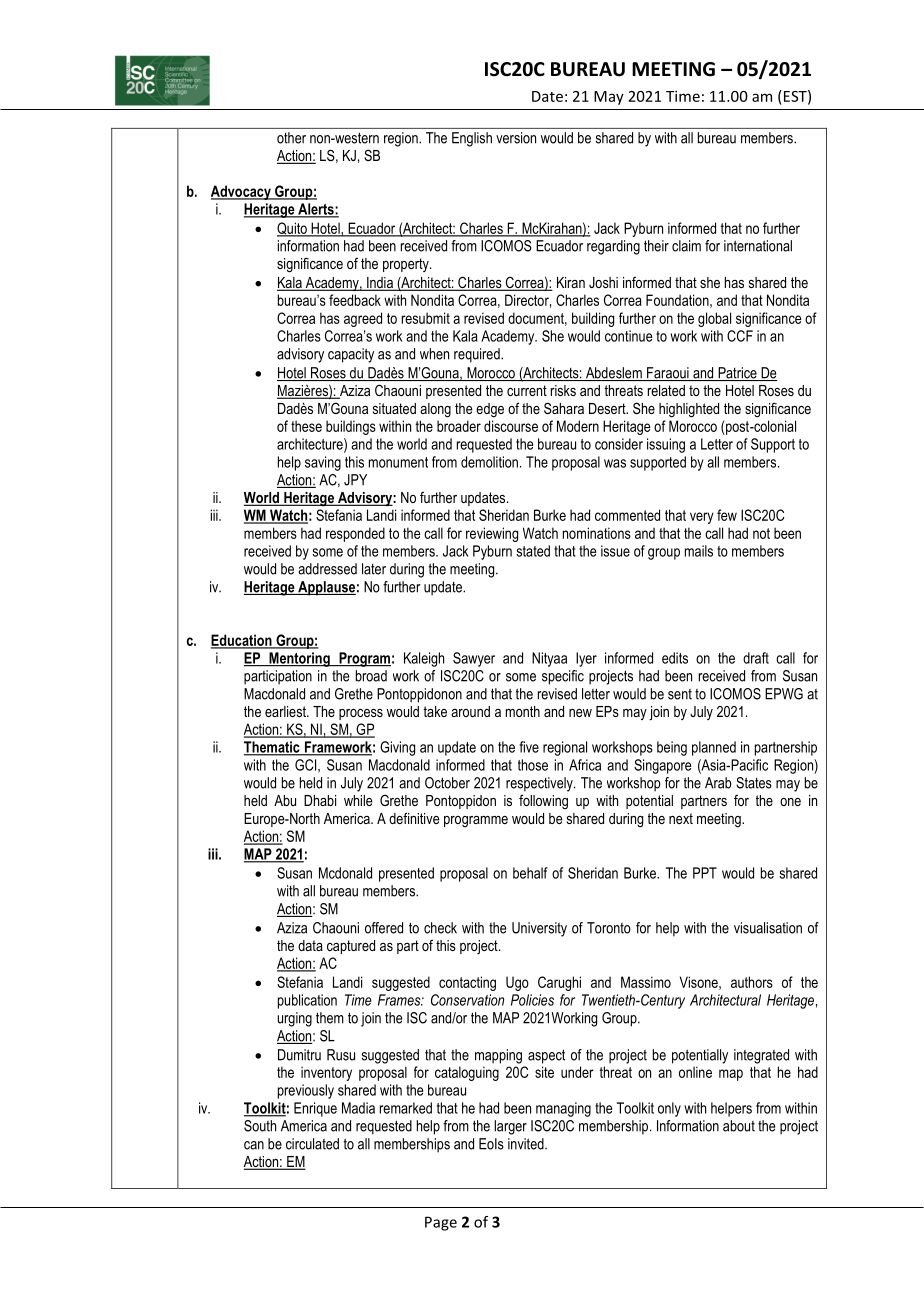 The width and height of the page is (924, 1308). I want to click on Mentoring, so click(299, 659).
